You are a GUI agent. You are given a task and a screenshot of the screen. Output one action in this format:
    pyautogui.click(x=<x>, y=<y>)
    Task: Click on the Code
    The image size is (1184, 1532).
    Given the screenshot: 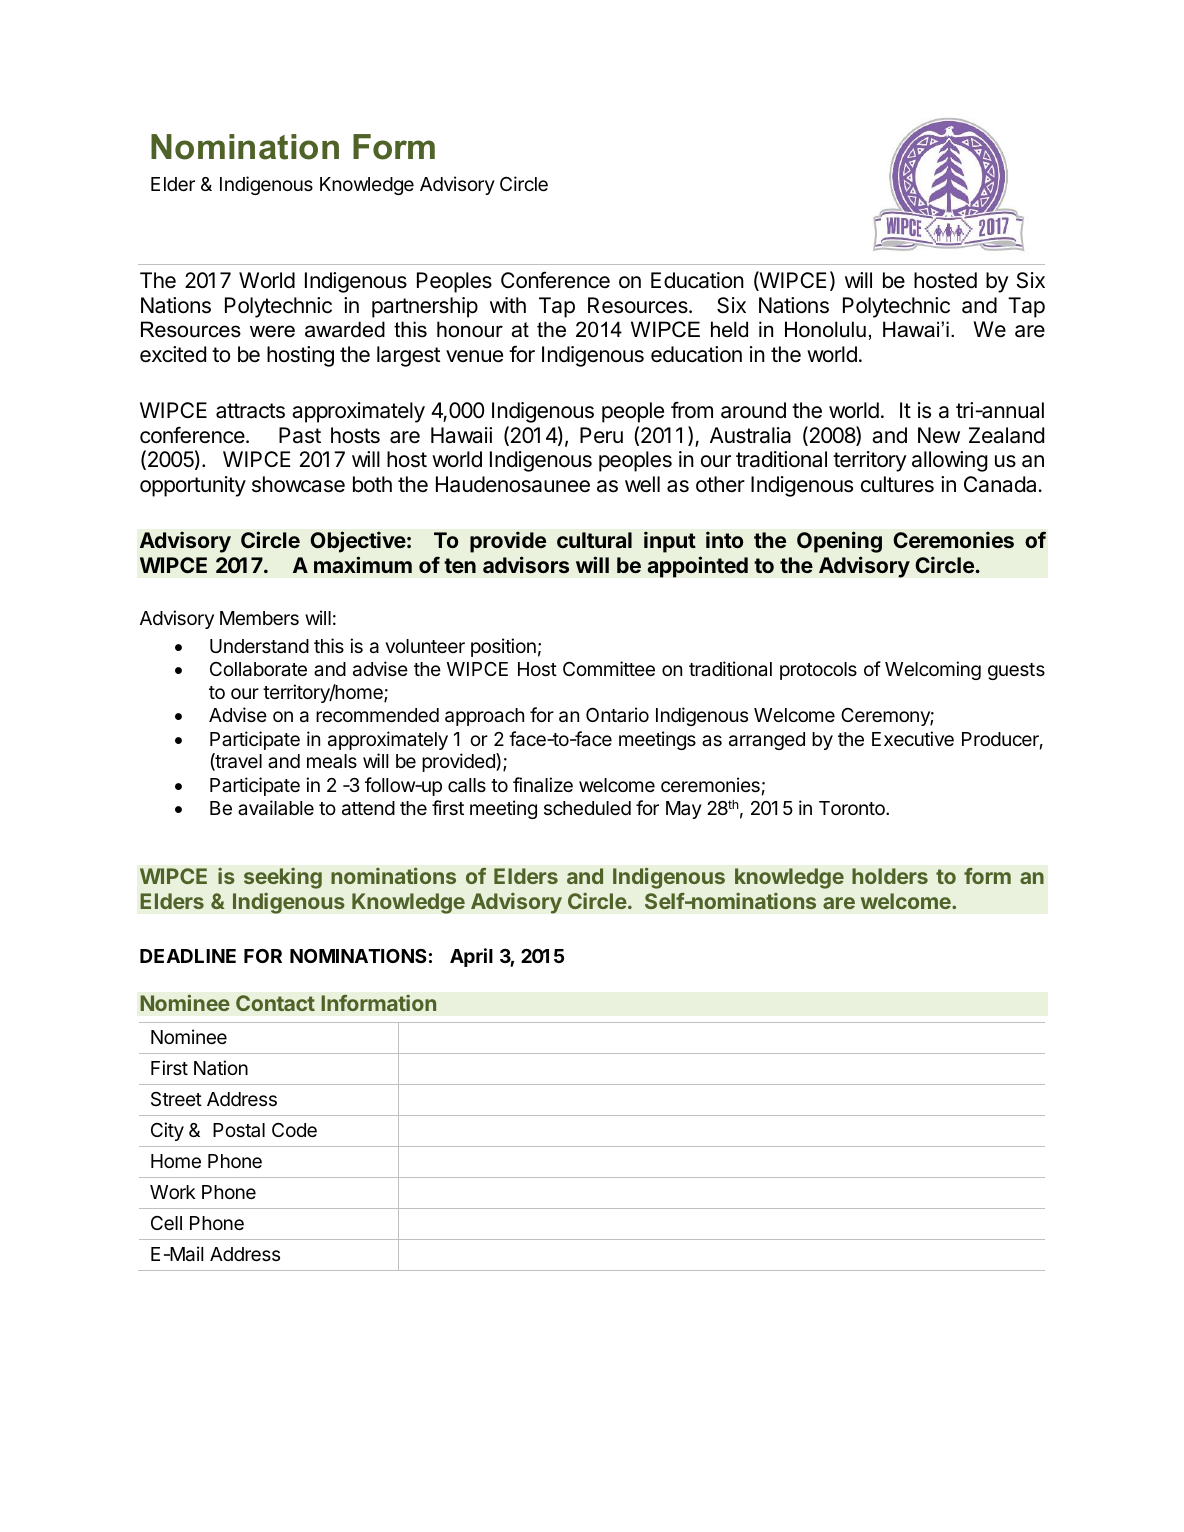 What is the action you would take?
    pyautogui.click(x=294, y=1130)
